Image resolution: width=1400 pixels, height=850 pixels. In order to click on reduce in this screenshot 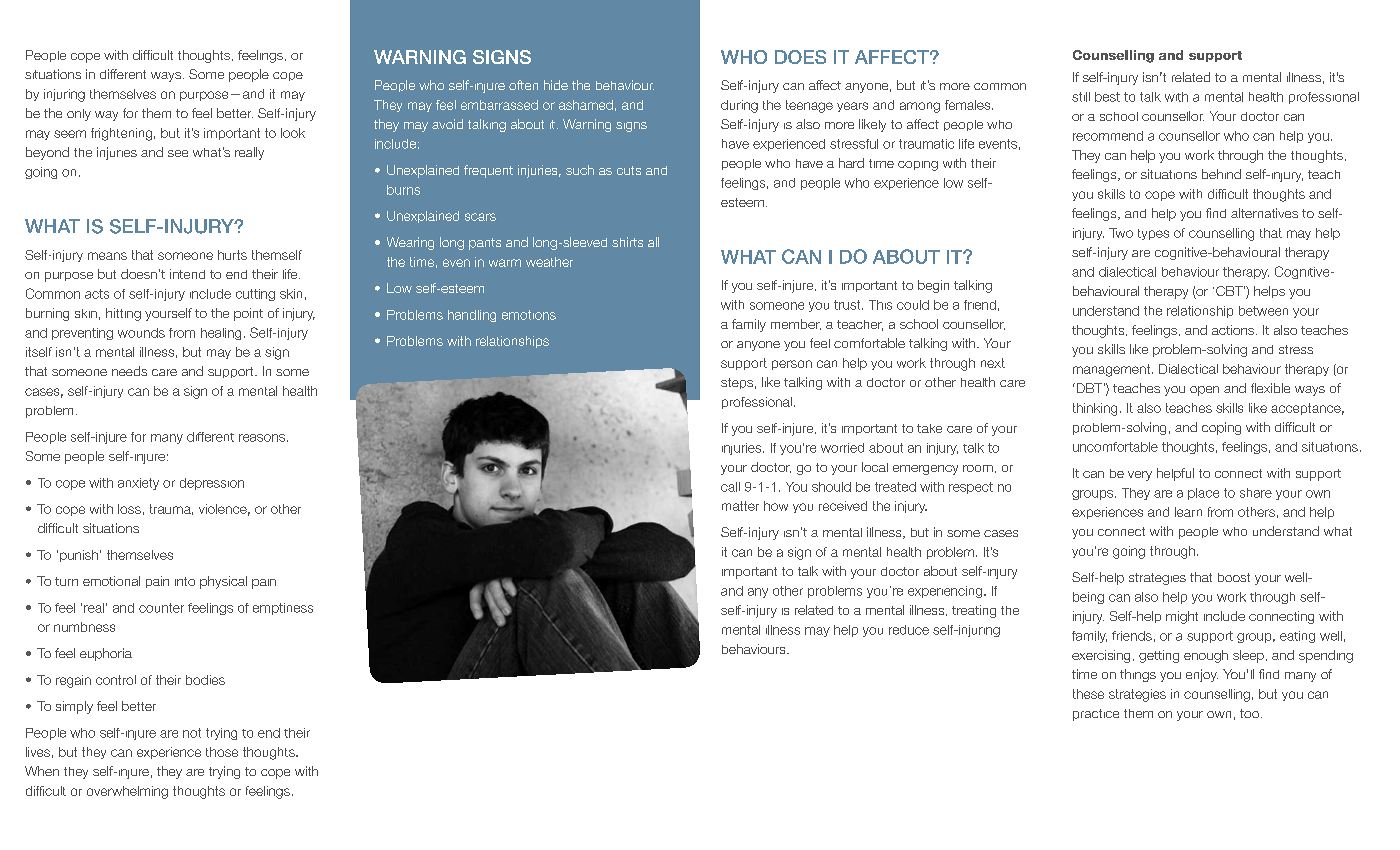, I will do `click(909, 630)`.
